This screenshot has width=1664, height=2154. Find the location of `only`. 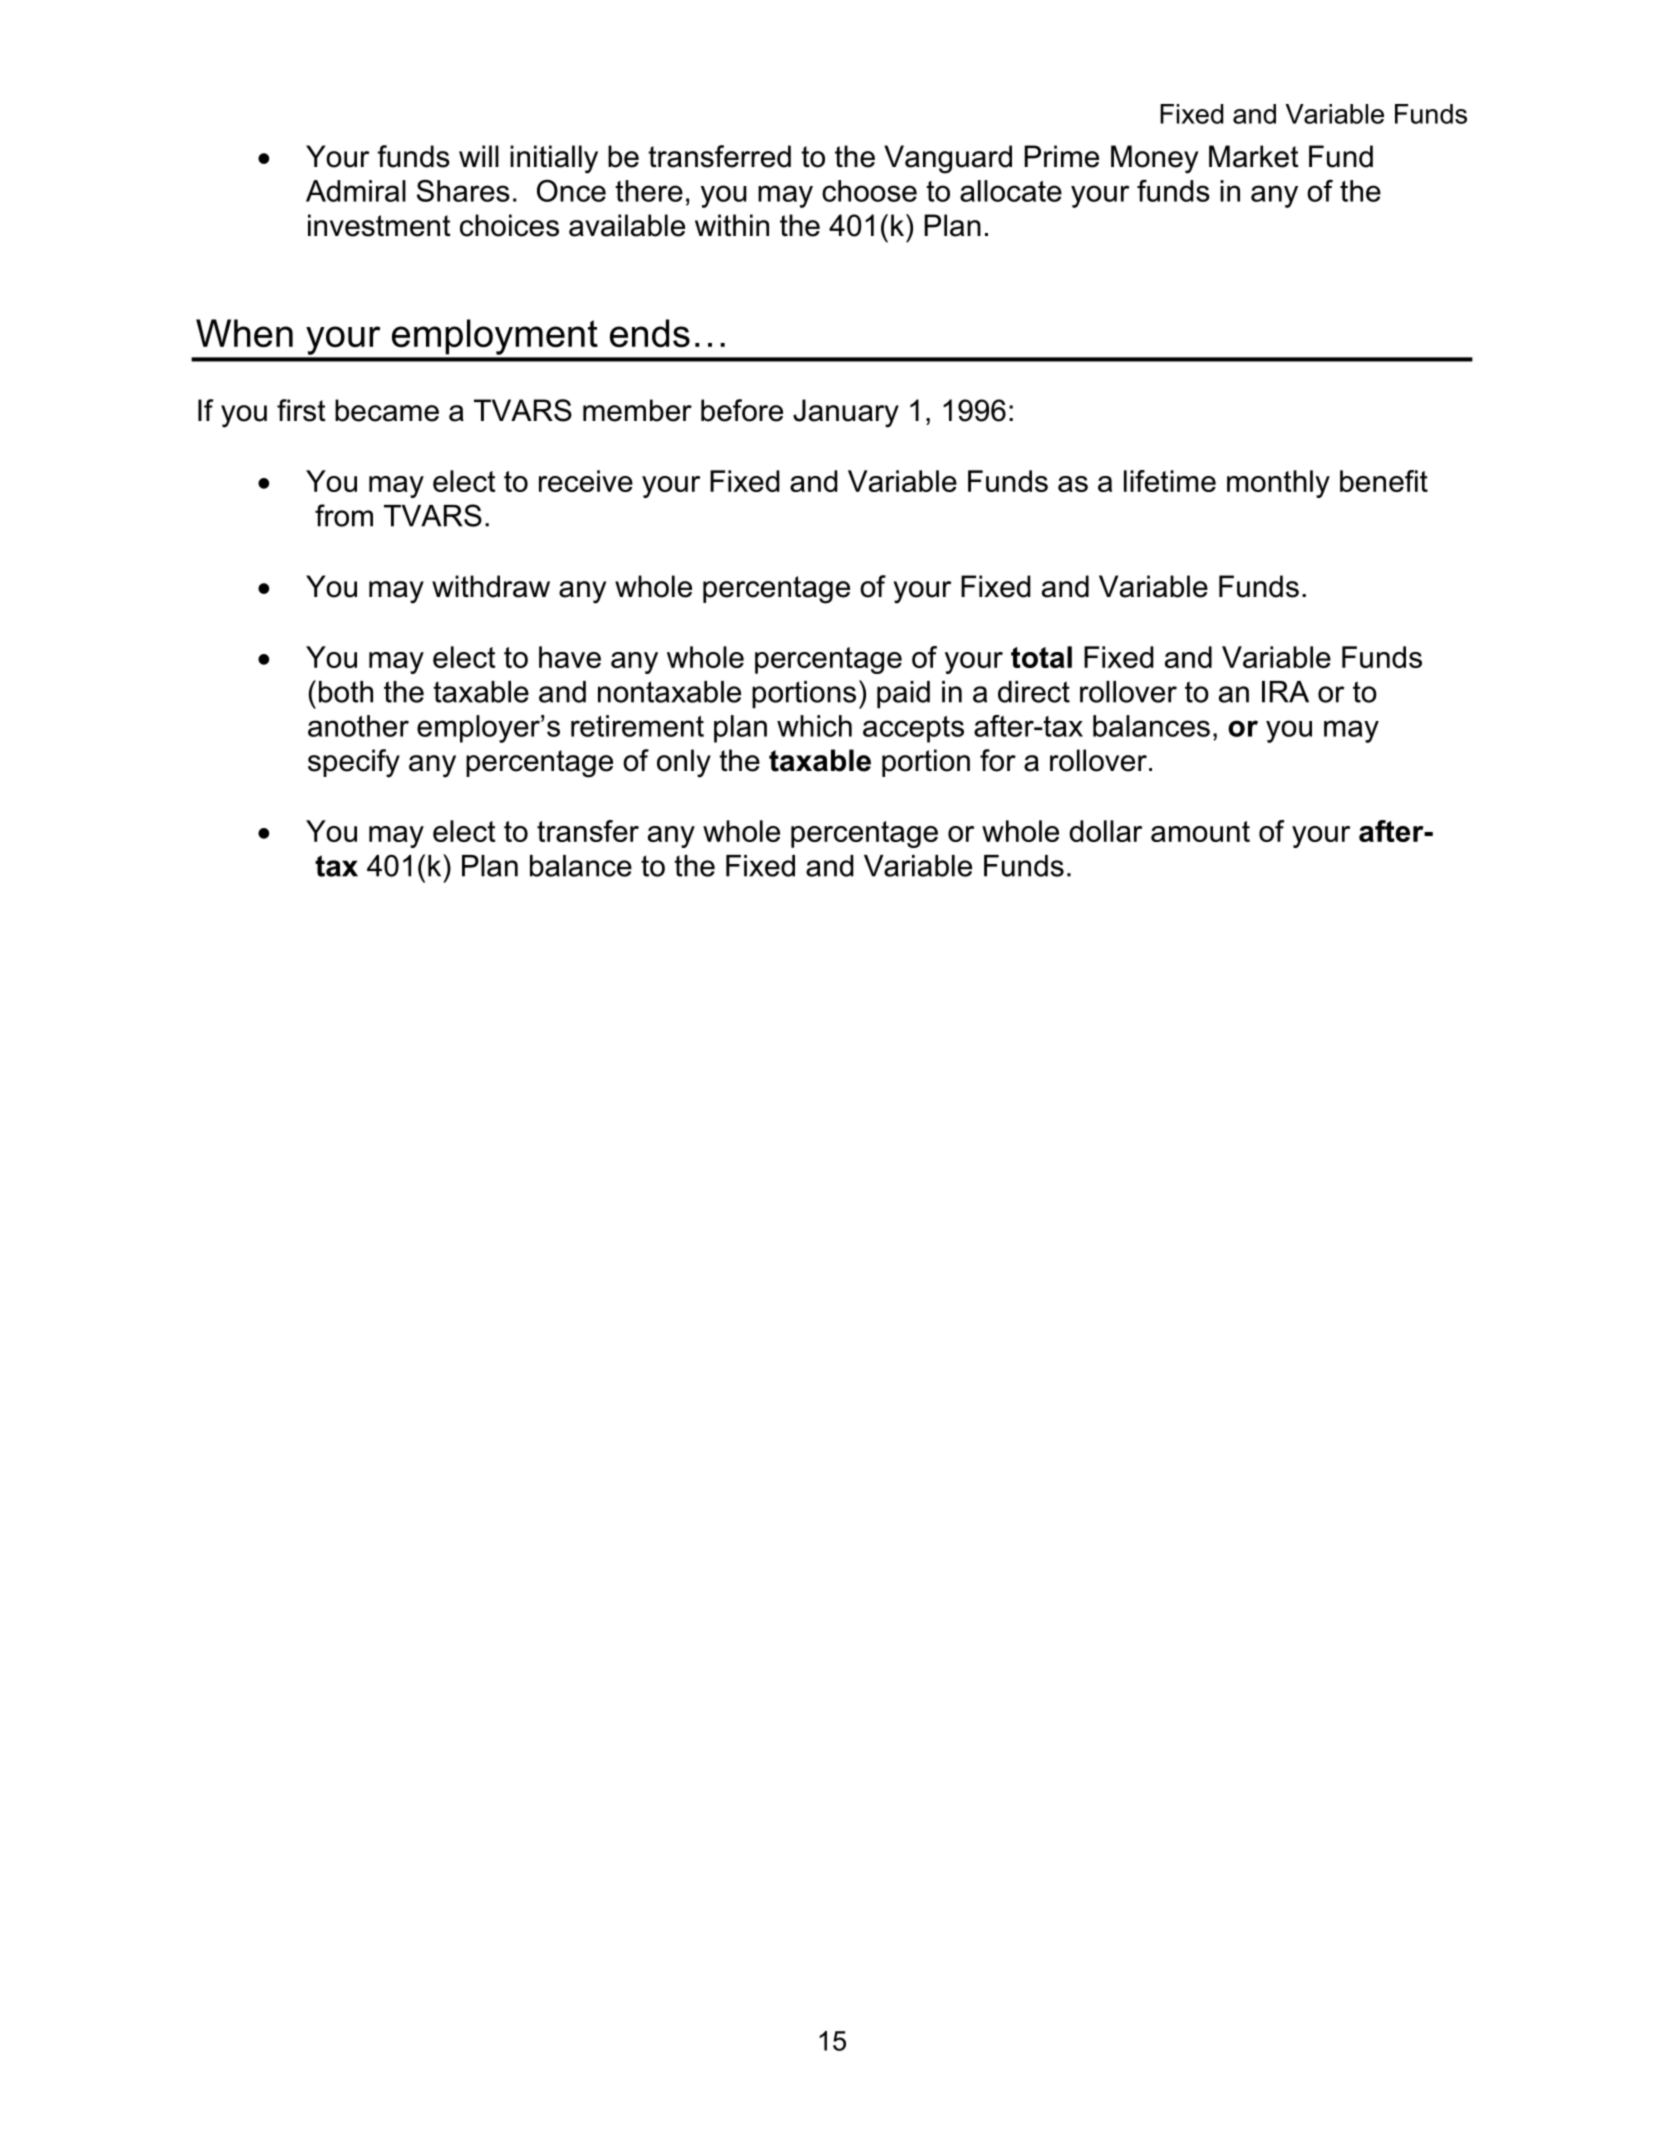

only is located at coordinates (684, 763).
